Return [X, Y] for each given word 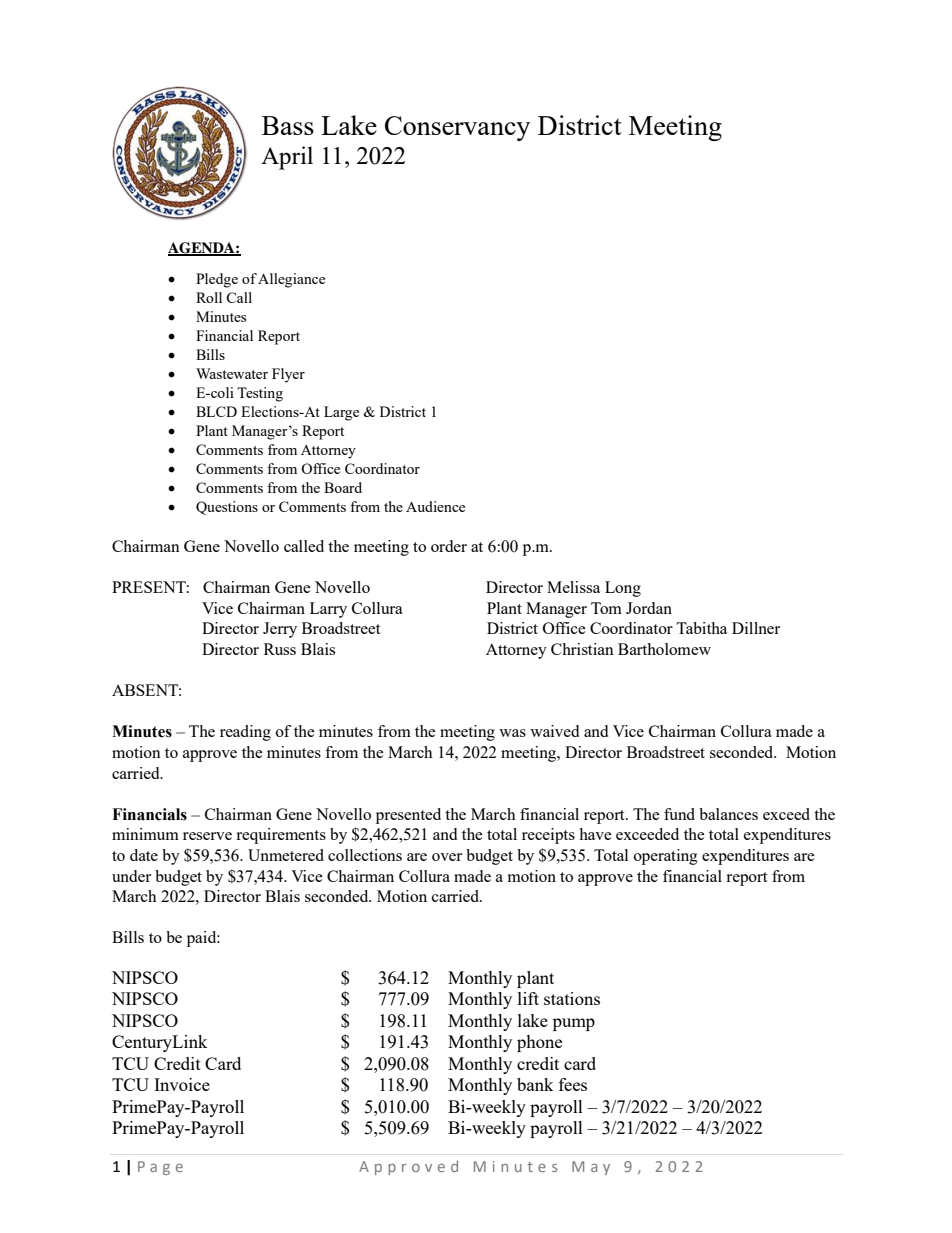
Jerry [280, 630]
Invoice [182, 1084]
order [449, 546]
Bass [288, 125]
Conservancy [457, 128]
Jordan [649, 608]
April [287, 158]
